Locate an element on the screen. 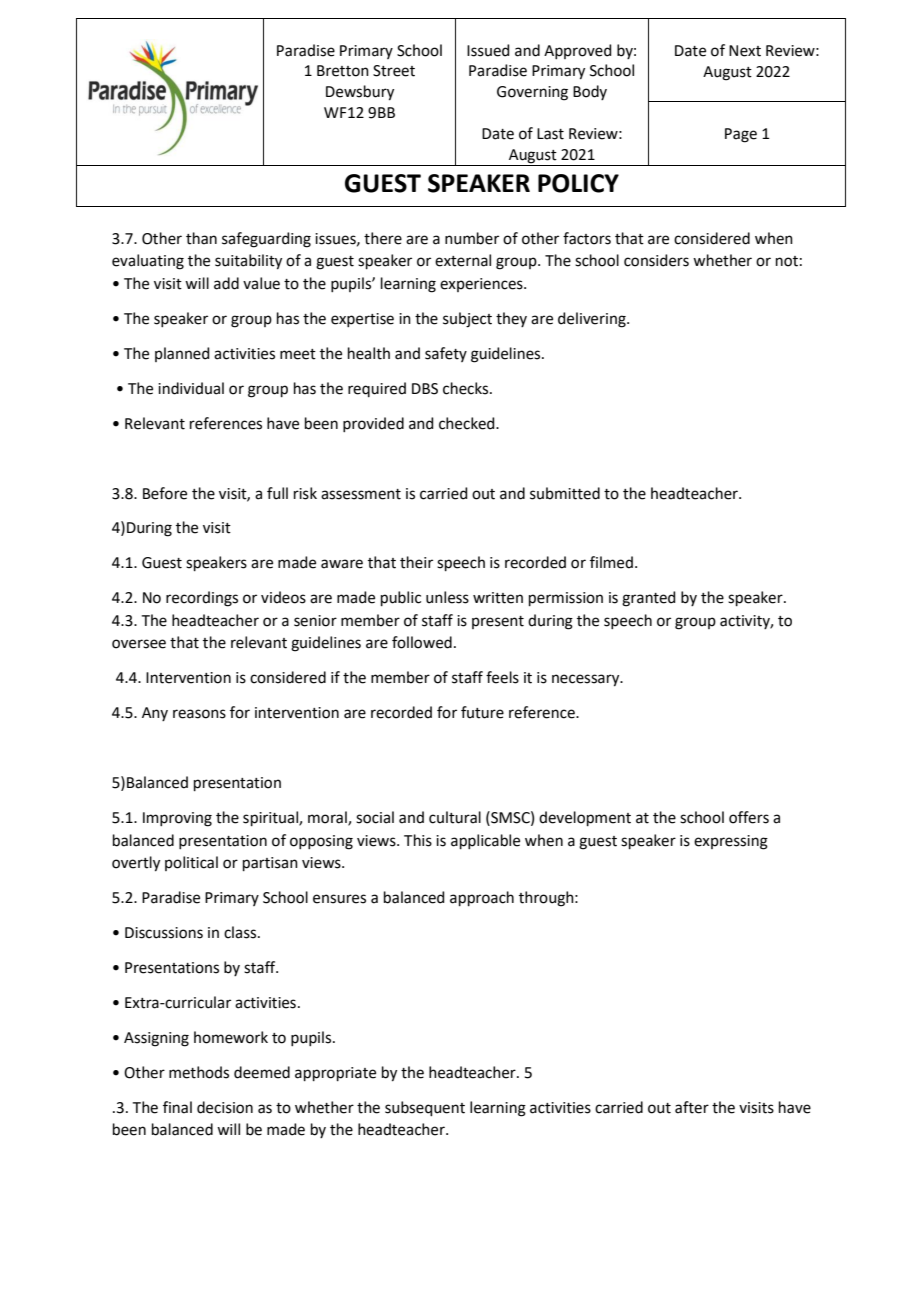  after is located at coordinates (692, 1107).
